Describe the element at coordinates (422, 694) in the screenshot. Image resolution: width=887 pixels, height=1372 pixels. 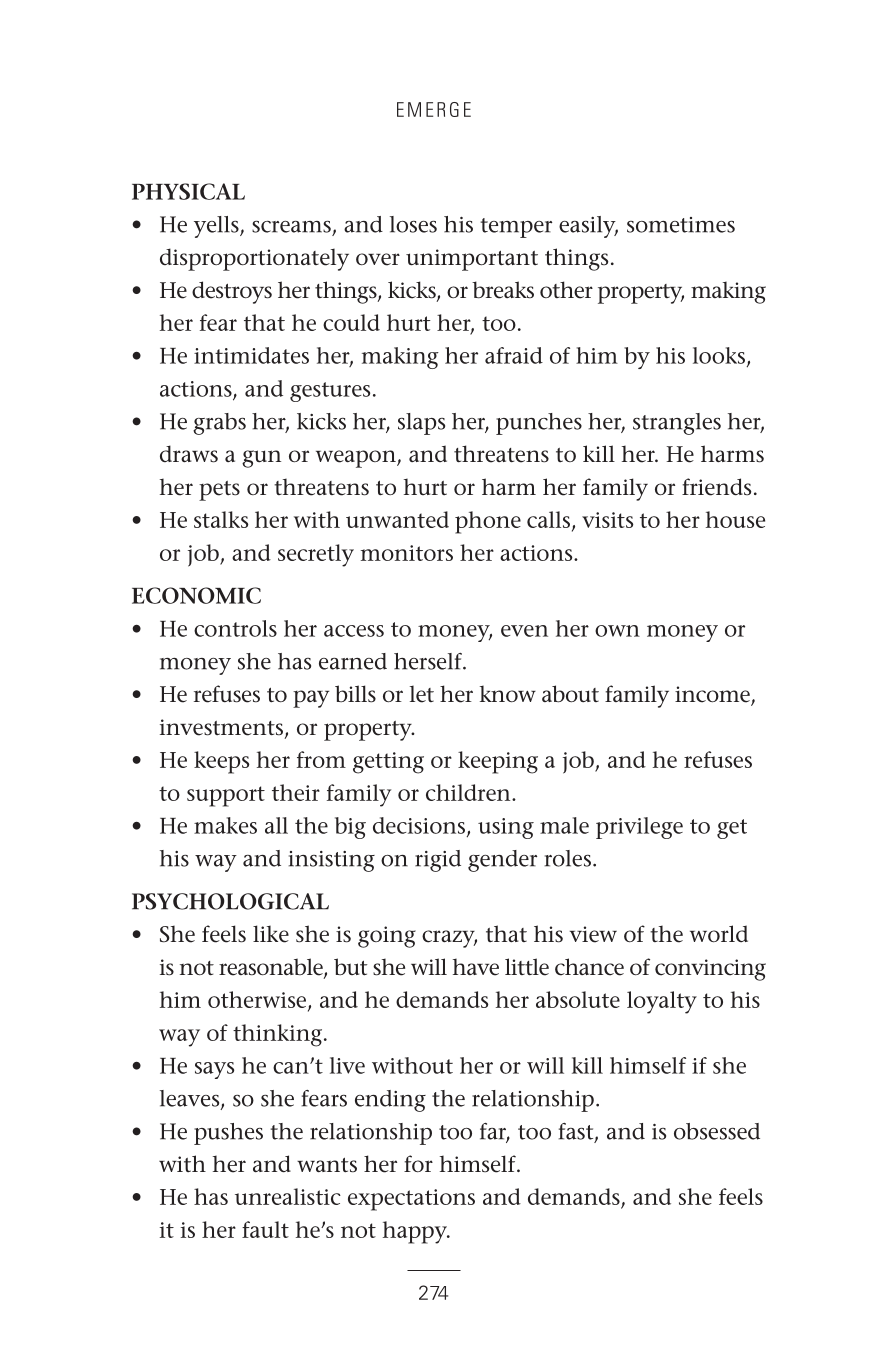
I see `let` at that location.
